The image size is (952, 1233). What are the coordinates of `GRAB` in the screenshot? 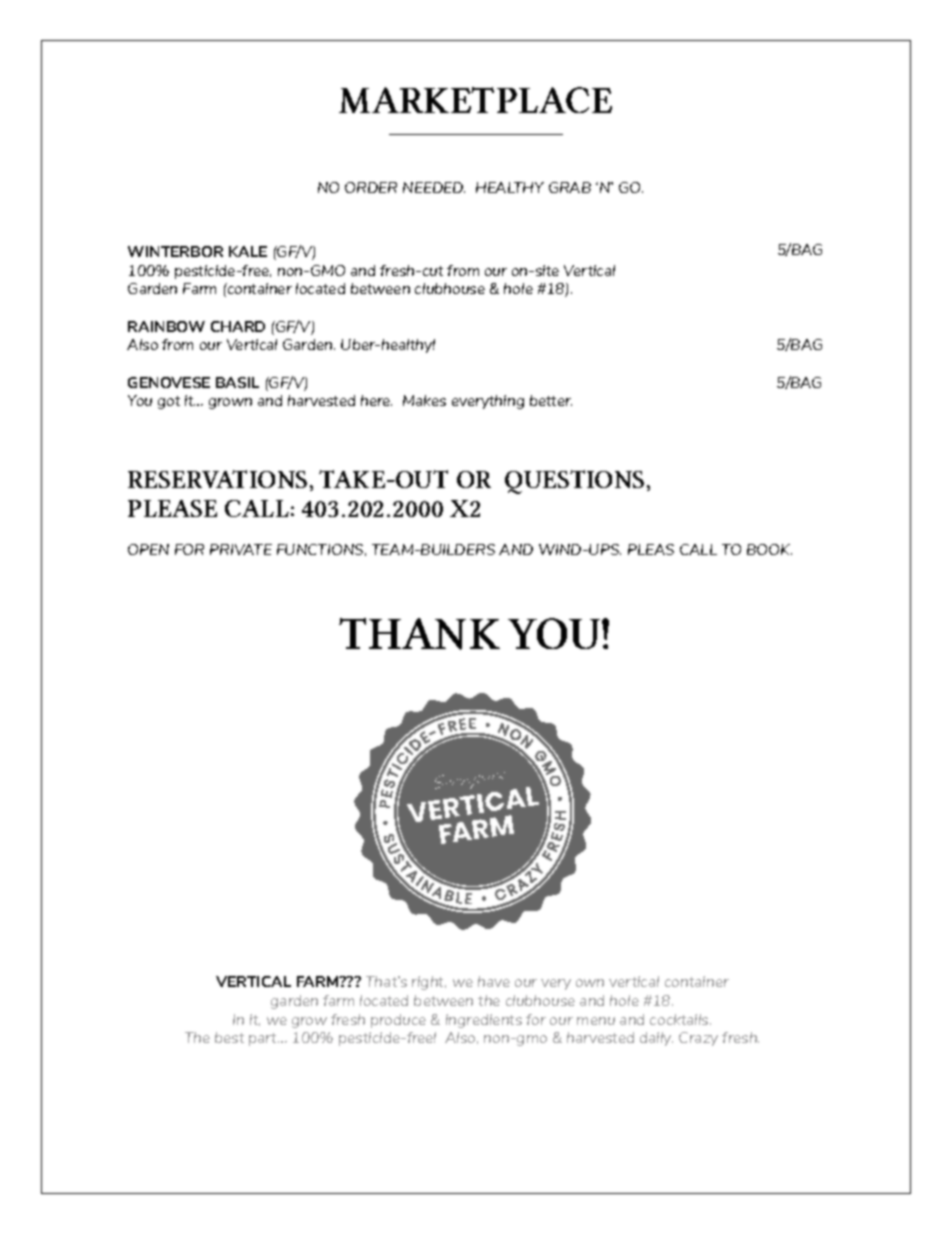 It's located at (570, 187).
